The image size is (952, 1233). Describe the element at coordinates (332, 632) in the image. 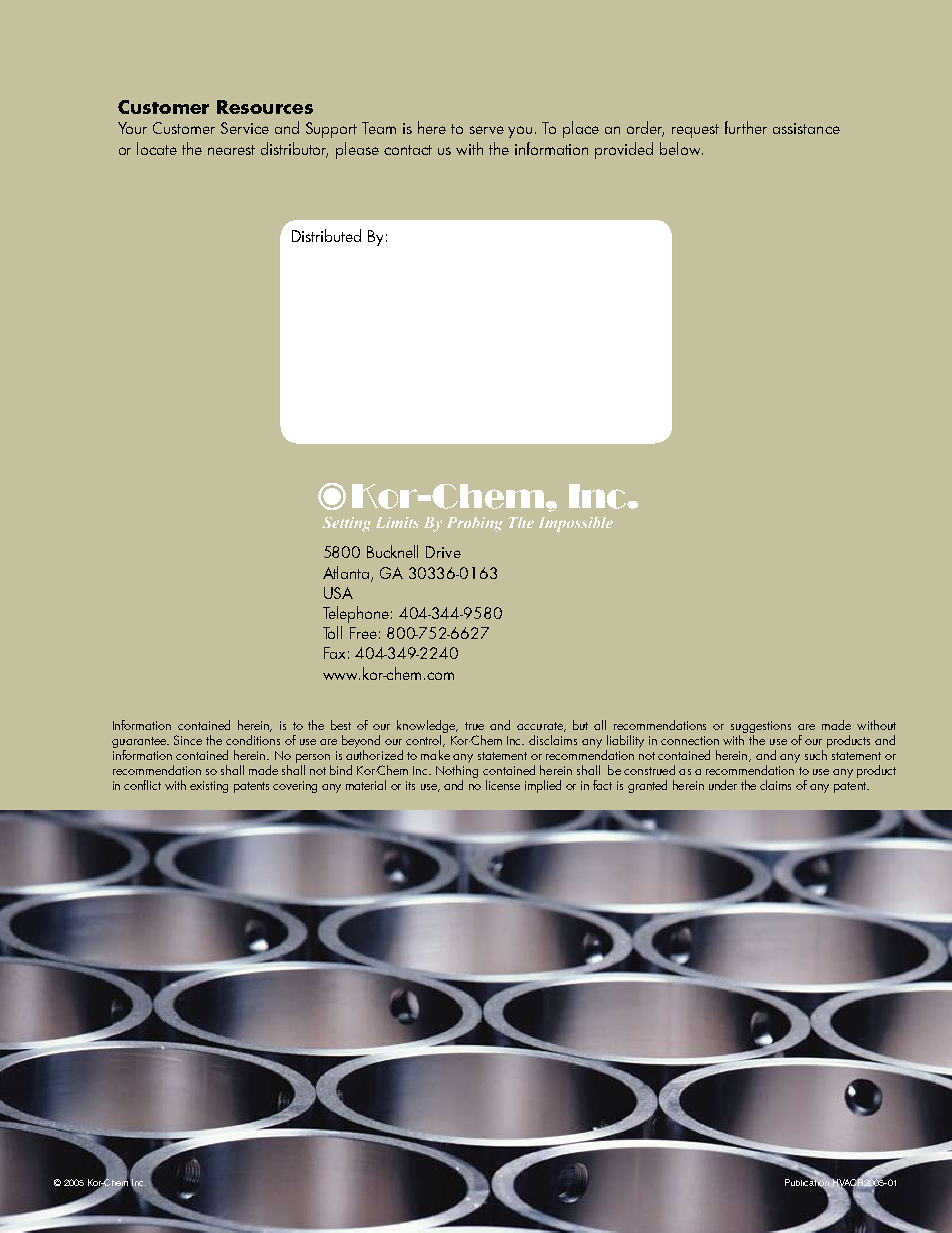

I see `Toll` at that location.
